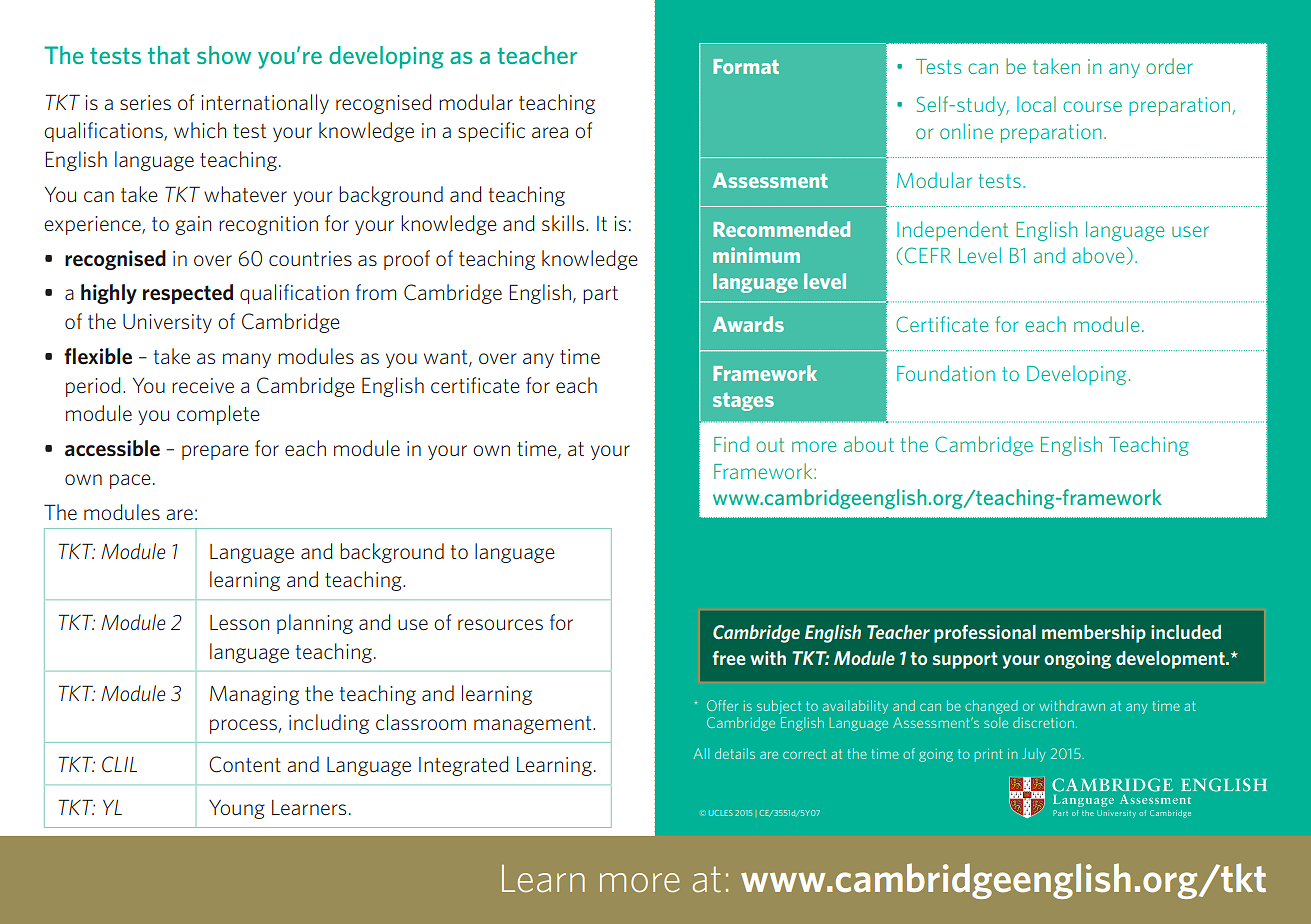 This screenshot has width=1311, height=924. What do you see at coordinates (237, 809) in the screenshot?
I see `Young` at bounding box center [237, 809].
